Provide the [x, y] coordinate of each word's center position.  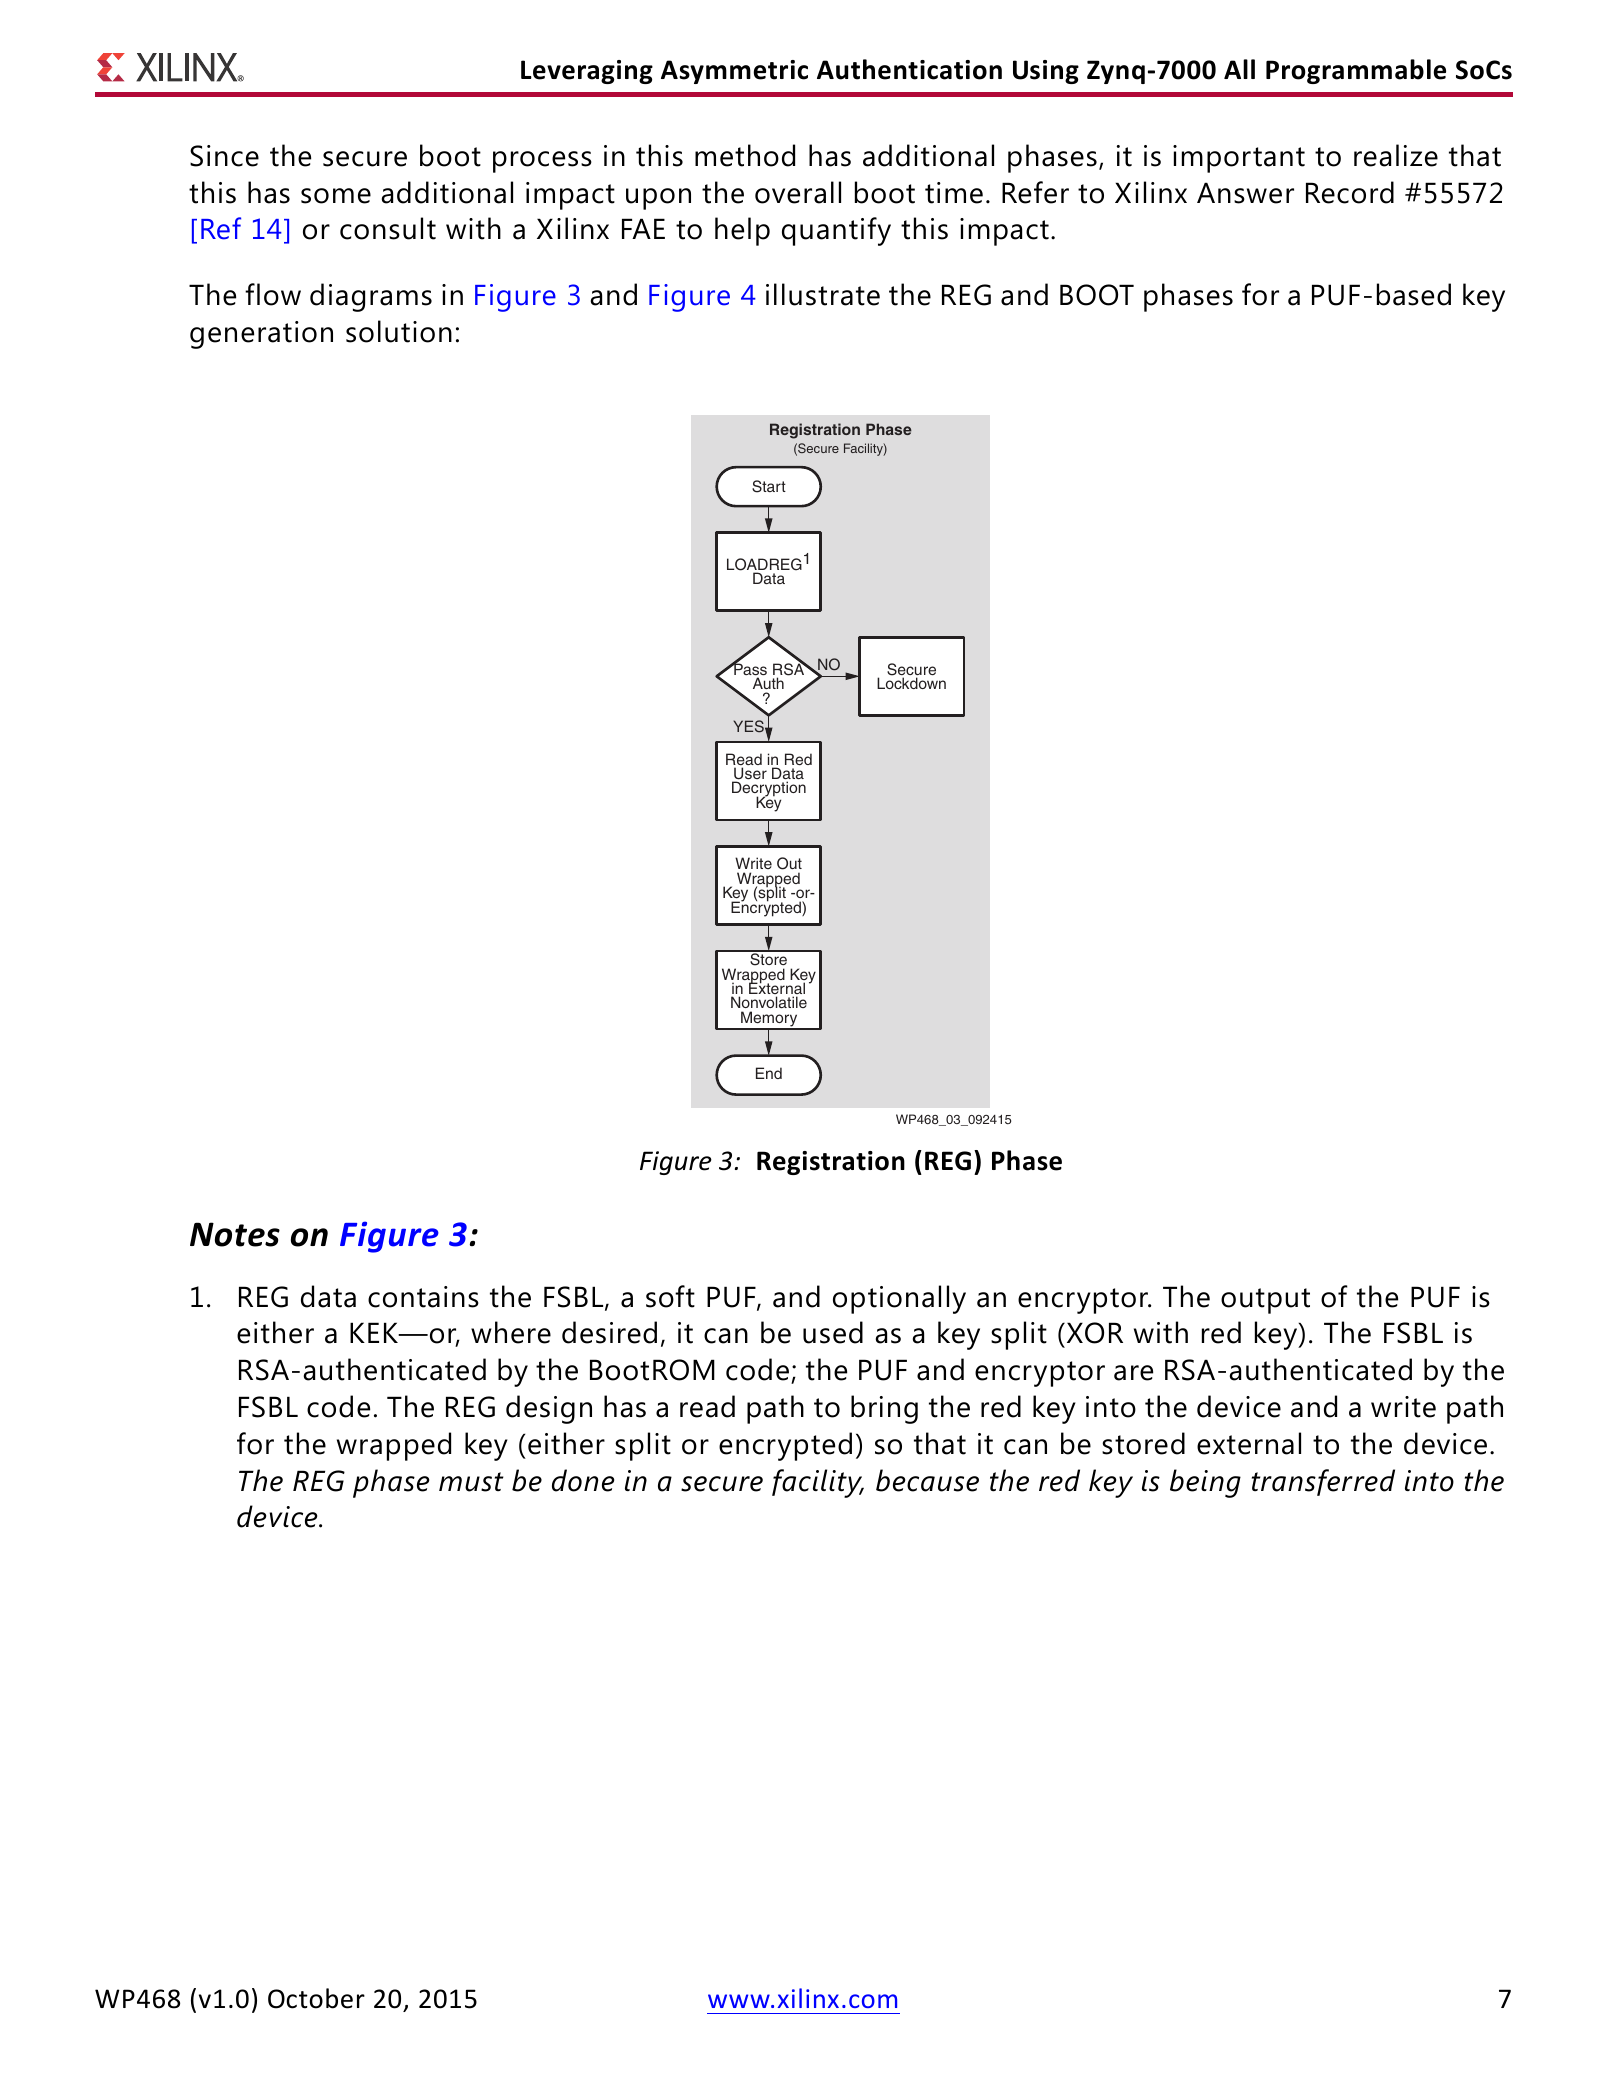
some [336, 196]
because [927, 1480]
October [316, 1998]
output [1265, 1301]
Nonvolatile [769, 1004]
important [1239, 159]
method [745, 155]
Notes [235, 1234]
